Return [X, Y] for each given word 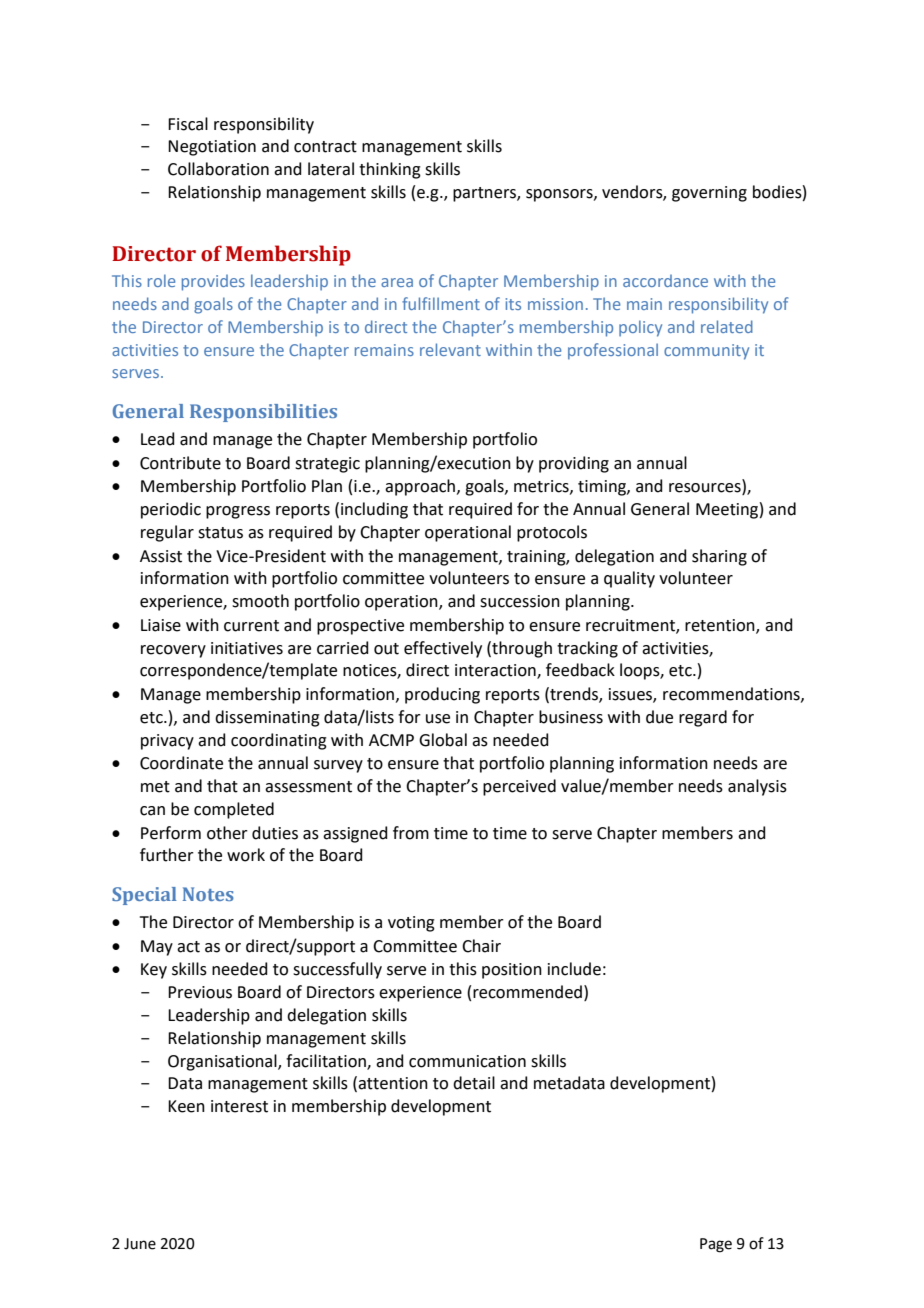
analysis [757, 787]
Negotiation [212, 148]
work [246, 855]
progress [238, 512]
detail [474, 1083]
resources [706, 489]
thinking [390, 170]
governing [709, 194]
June [140, 1244]
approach [421, 487]
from [411, 833]
